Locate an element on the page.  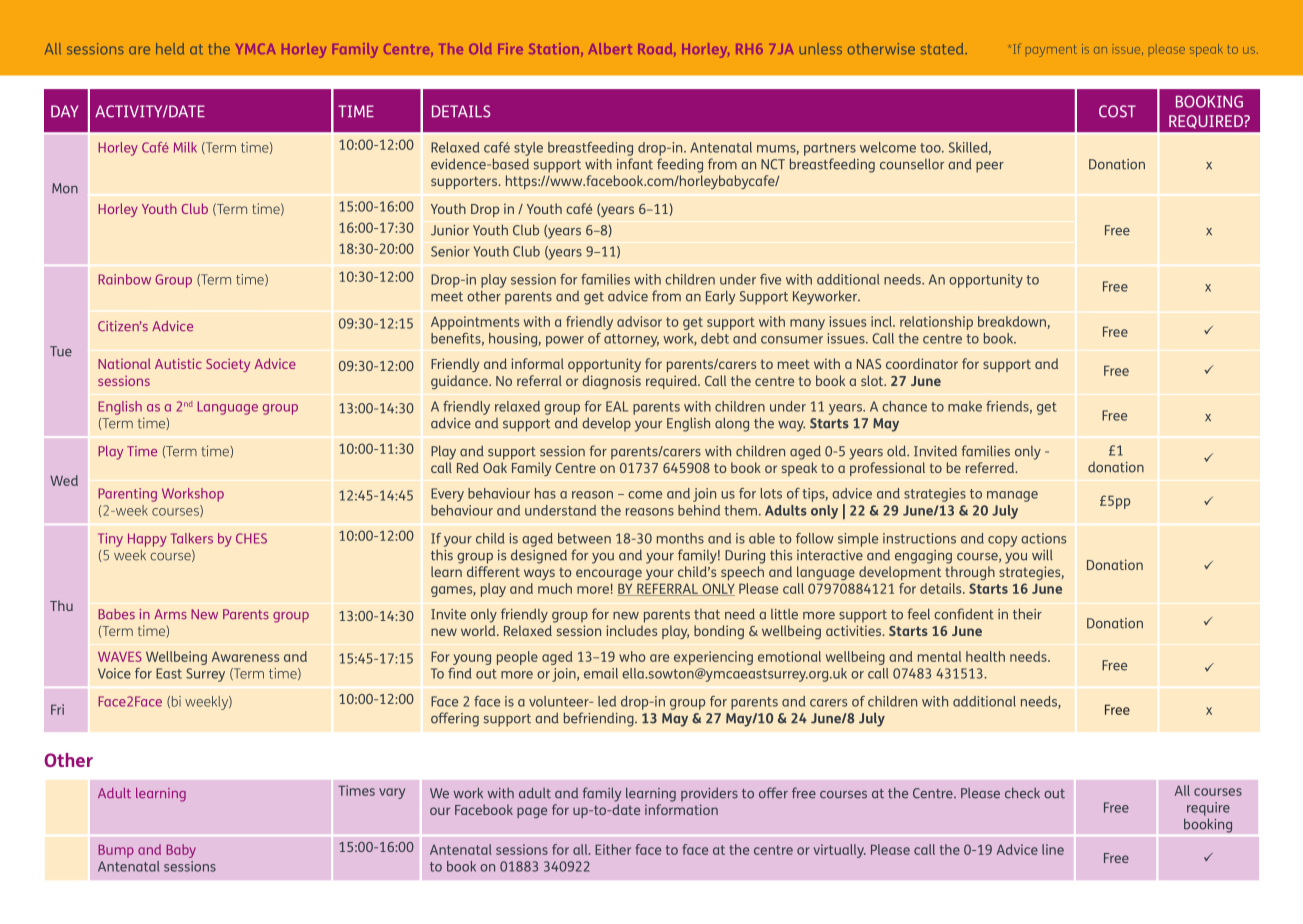
Oak is located at coordinates (495, 467).
